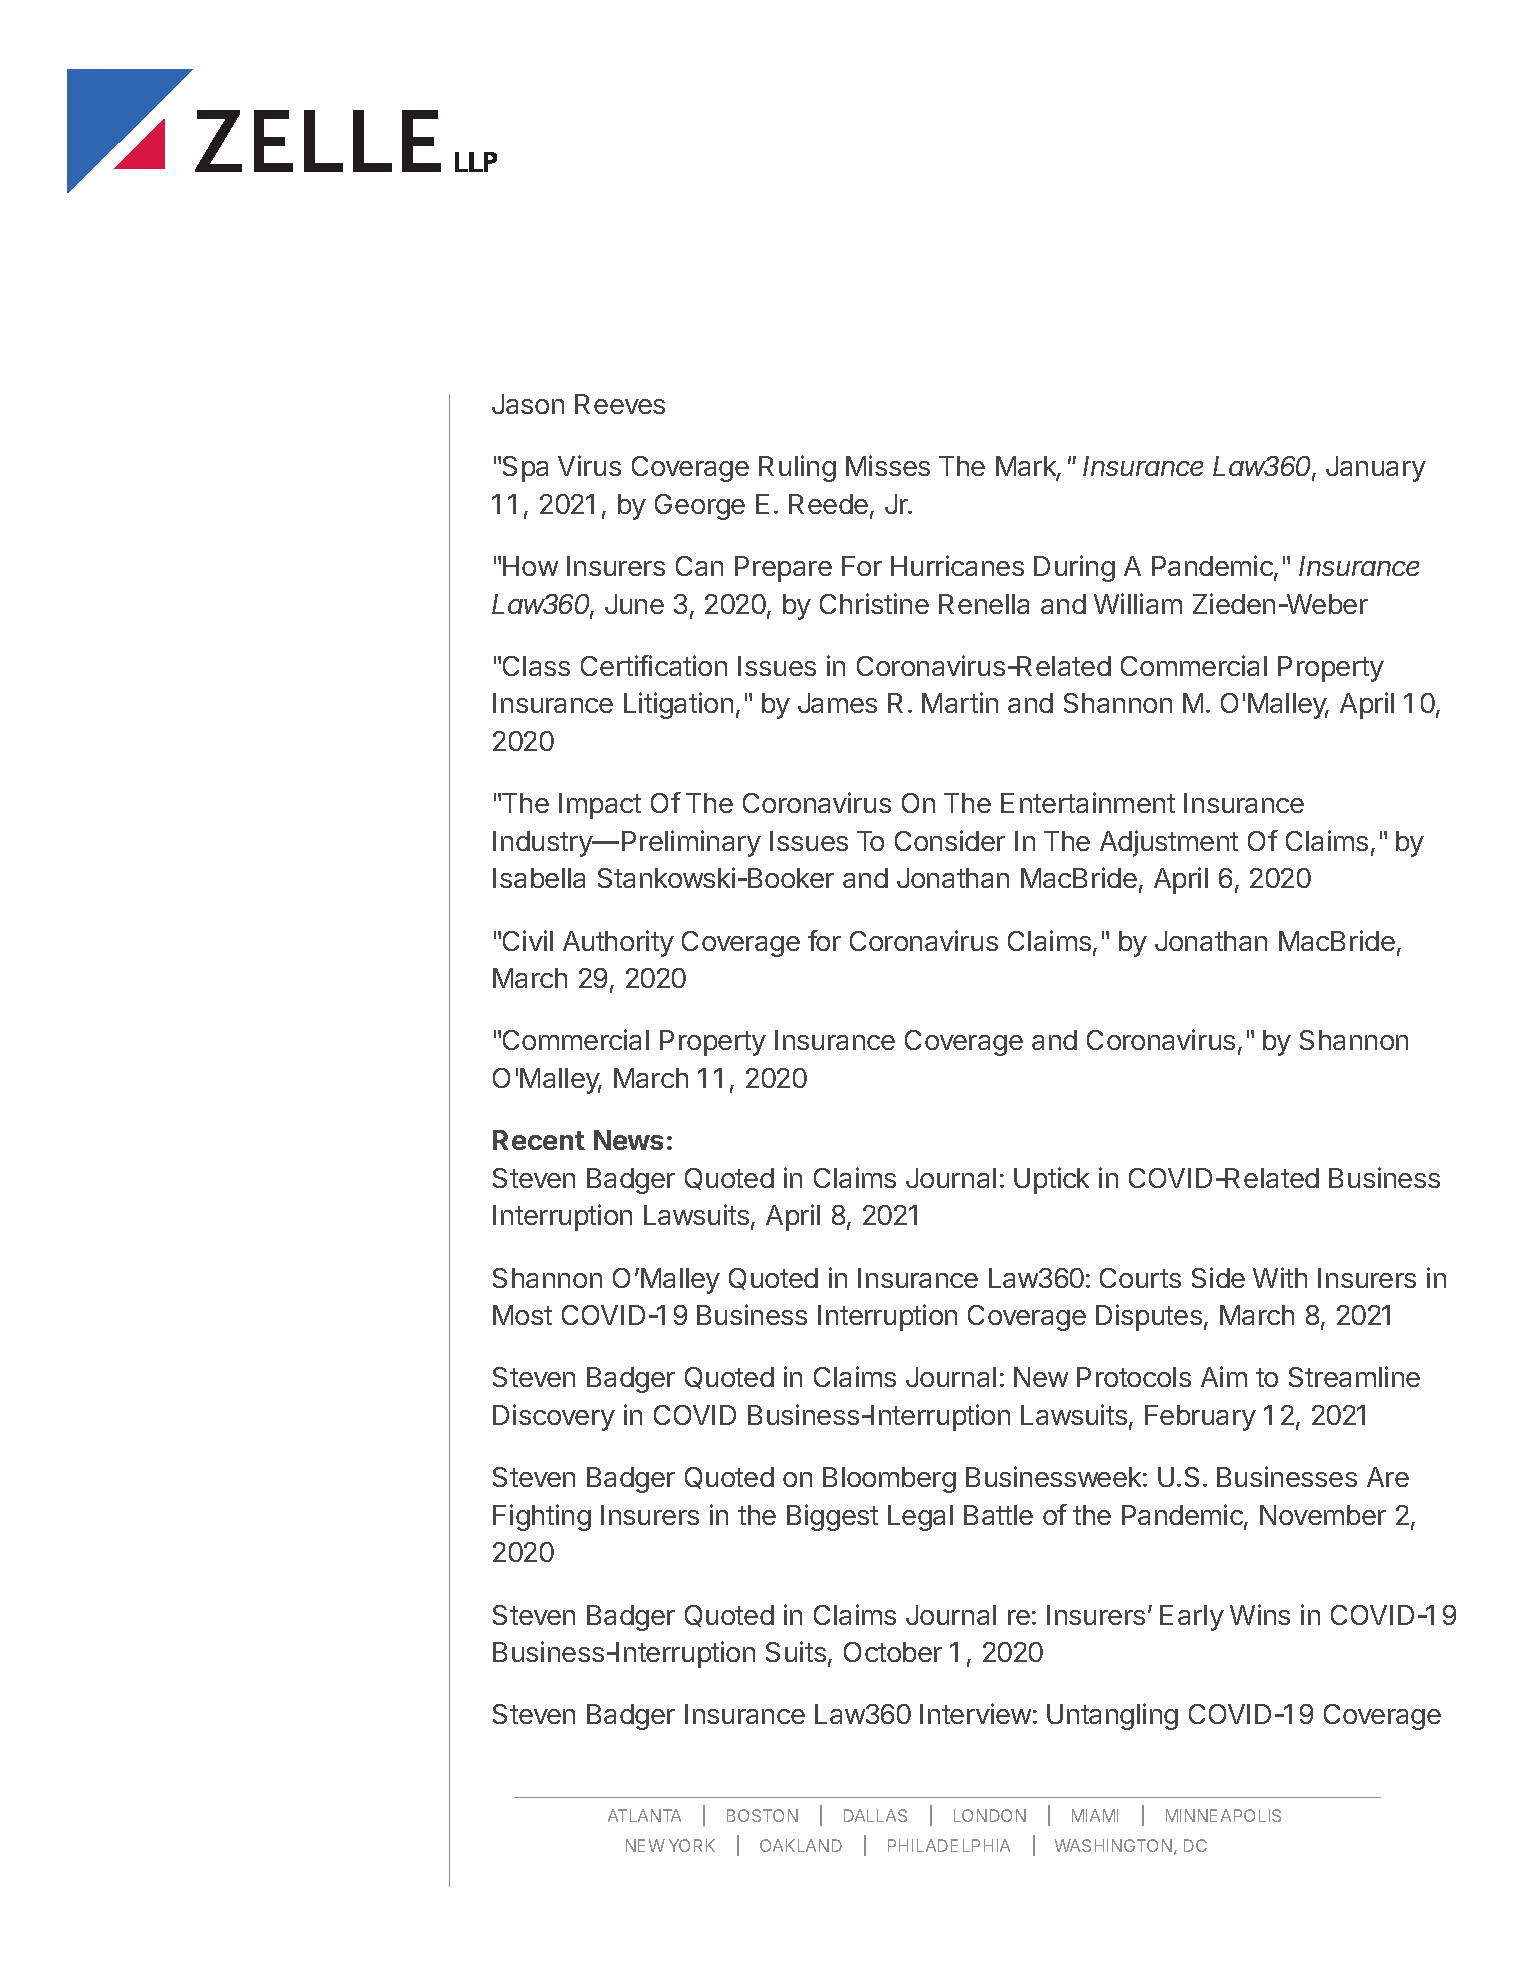 The height and width of the screenshot is (1977, 1528). What do you see at coordinates (1051, 1180) in the screenshot?
I see `Uptick` at bounding box center [1051, 1180].
